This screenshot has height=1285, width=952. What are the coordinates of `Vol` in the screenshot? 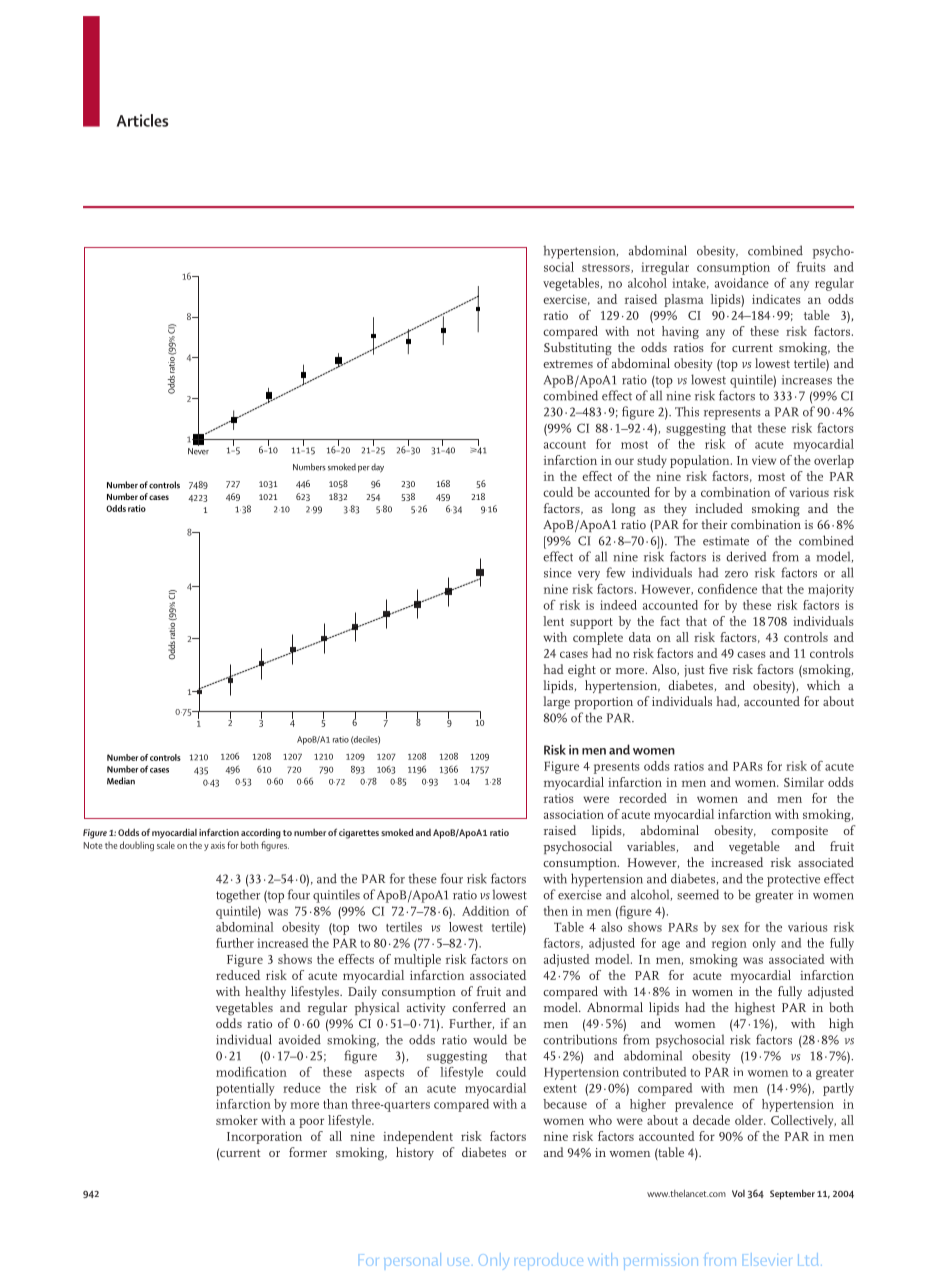 It's located at (738, 1193).
